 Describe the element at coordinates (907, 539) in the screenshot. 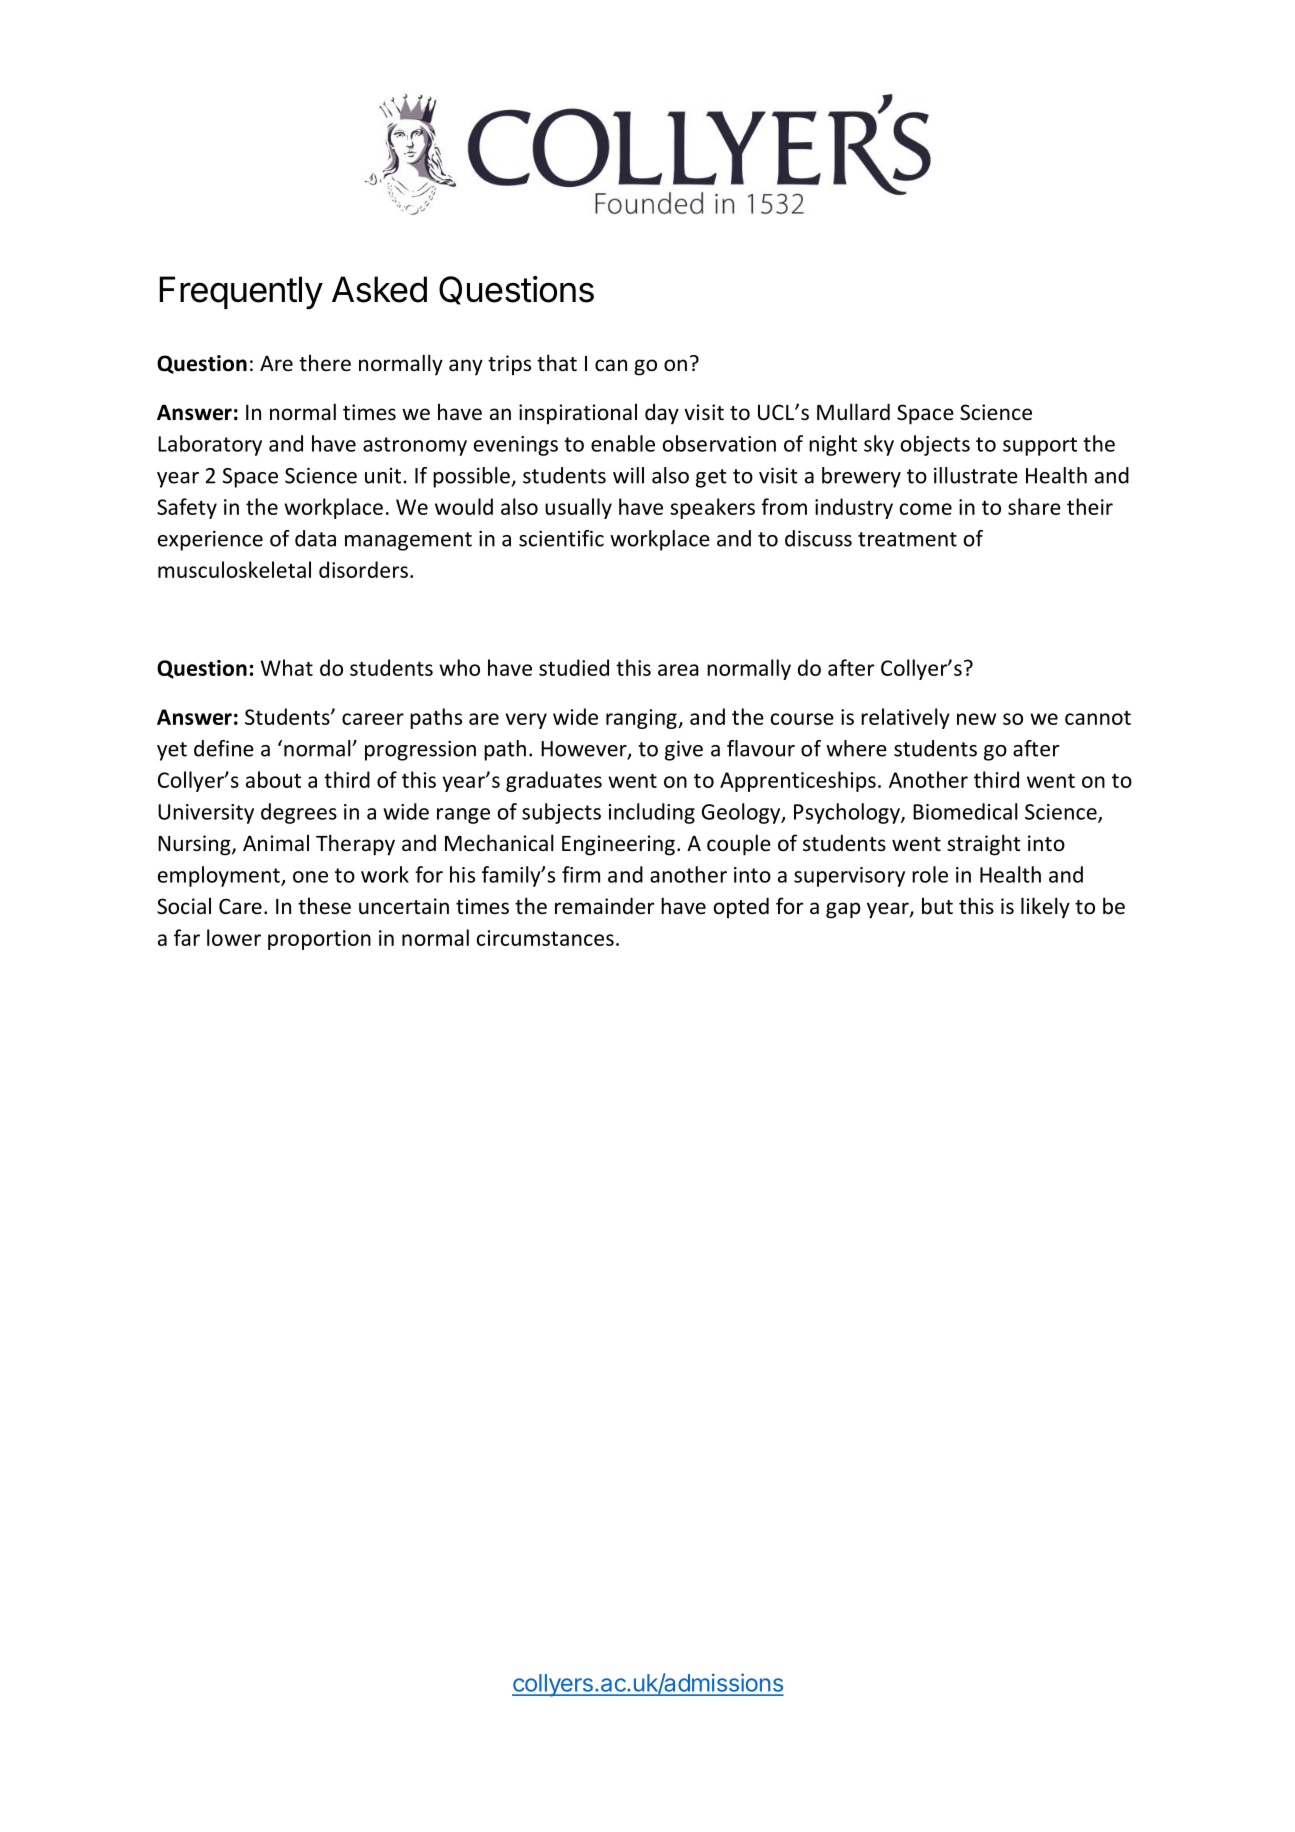

I see `treatment` at that location.
